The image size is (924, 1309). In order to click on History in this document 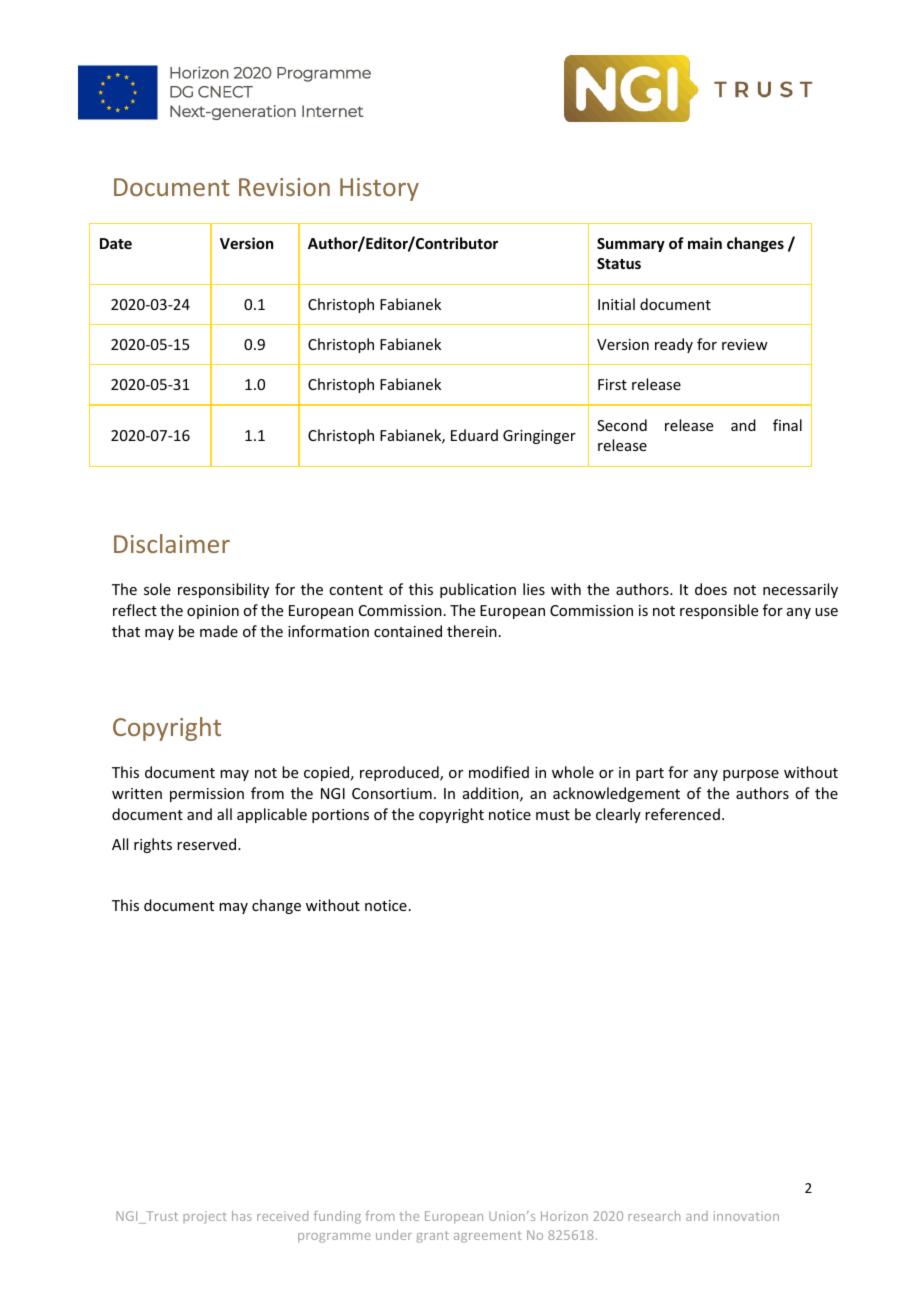, I will do `click(379, 189)`.
